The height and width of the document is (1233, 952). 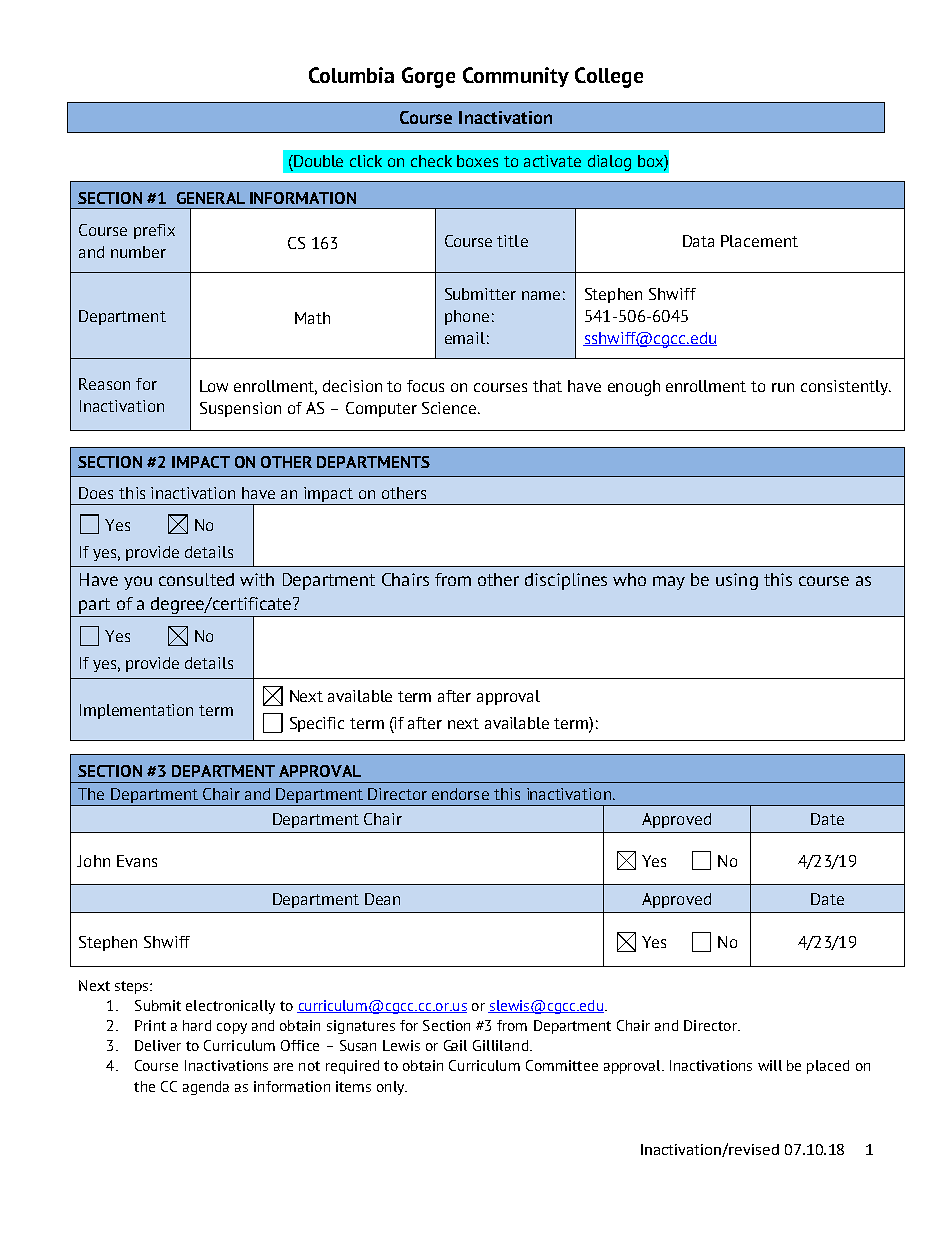 What do you see at coordinates (770, 1065) in the document?
I see `will` at bounding box center [770, 1065].
